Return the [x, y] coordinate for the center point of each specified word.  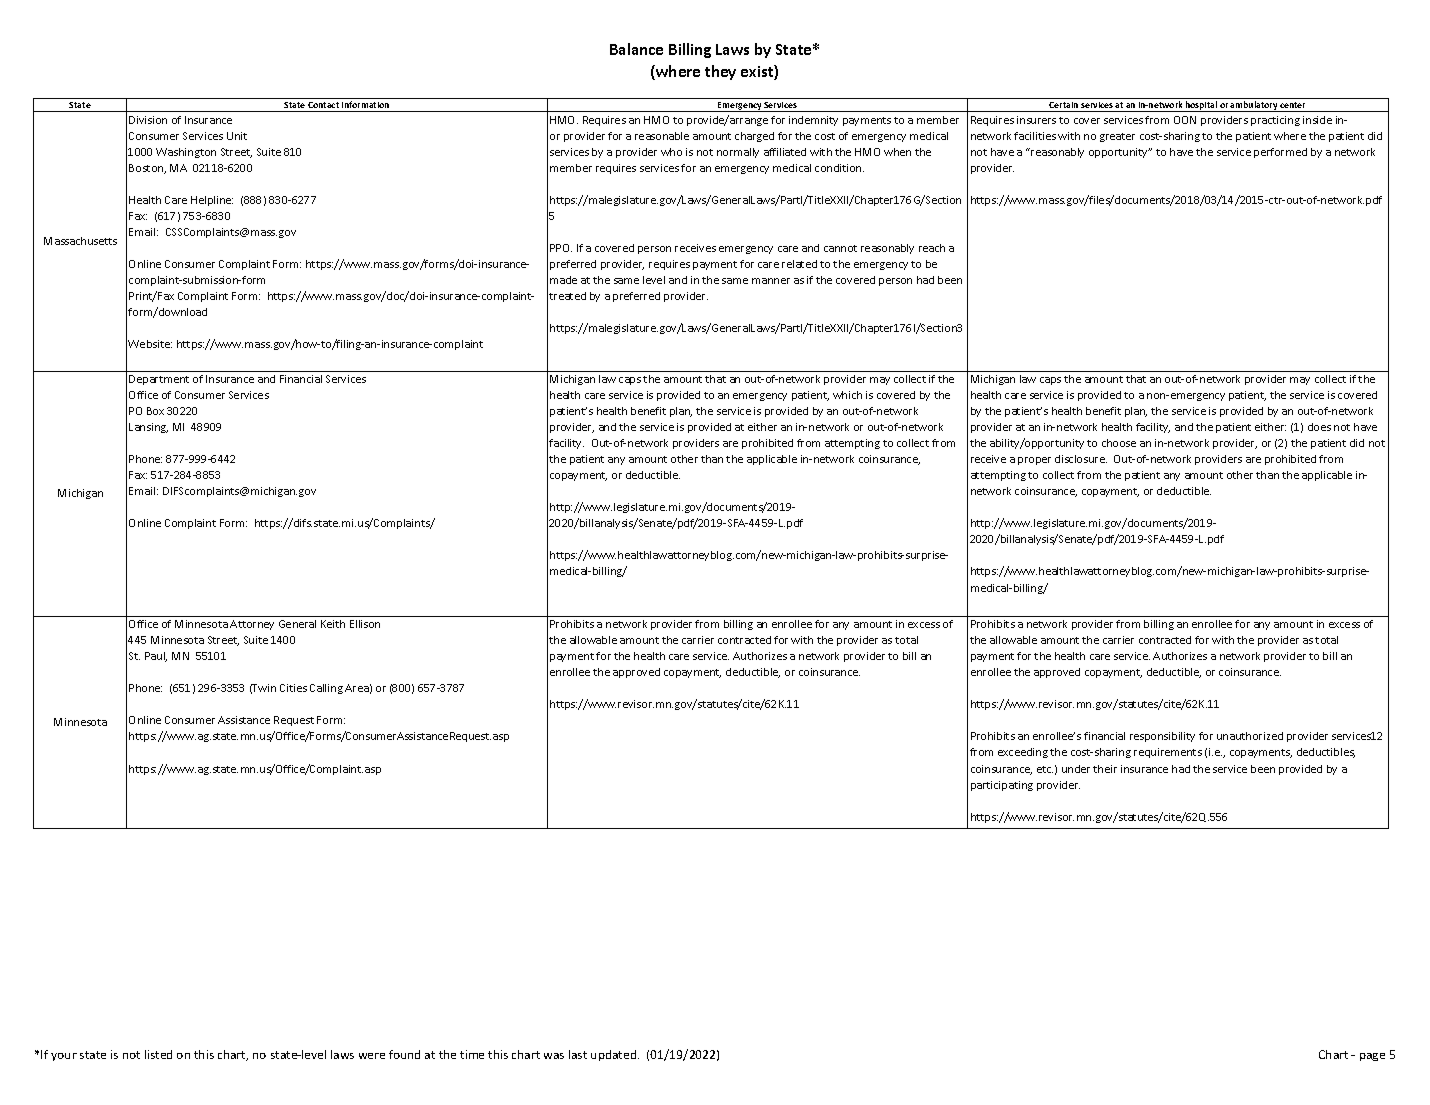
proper [1034, 461]
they [720, 72]
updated [615, 1055]
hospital [1201, 106]
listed [158, 1054]
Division [148, 120]
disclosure [1081, 459]
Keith [333, 624]
